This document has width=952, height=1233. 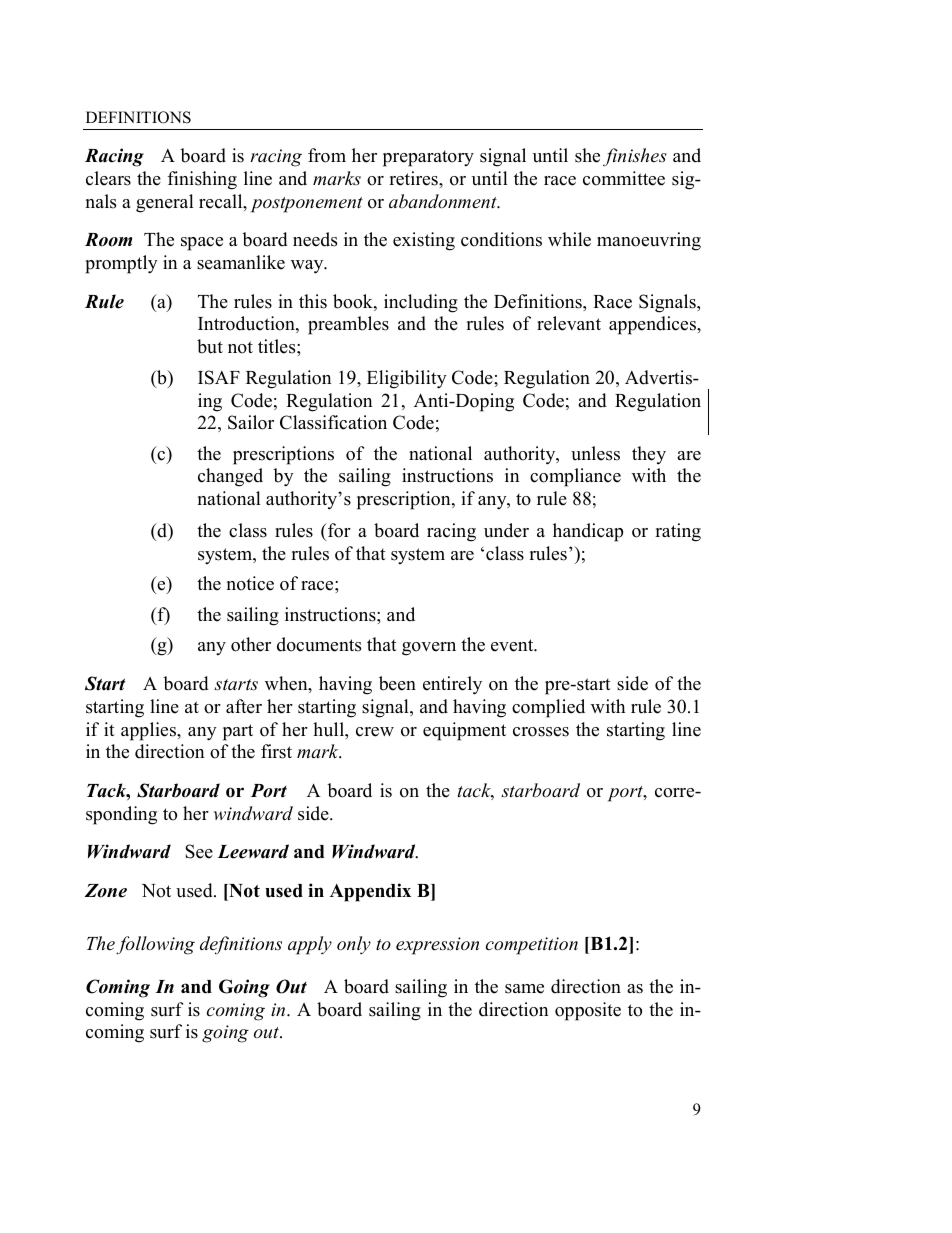 I want to click on retires, so click(x=414, y=178).
